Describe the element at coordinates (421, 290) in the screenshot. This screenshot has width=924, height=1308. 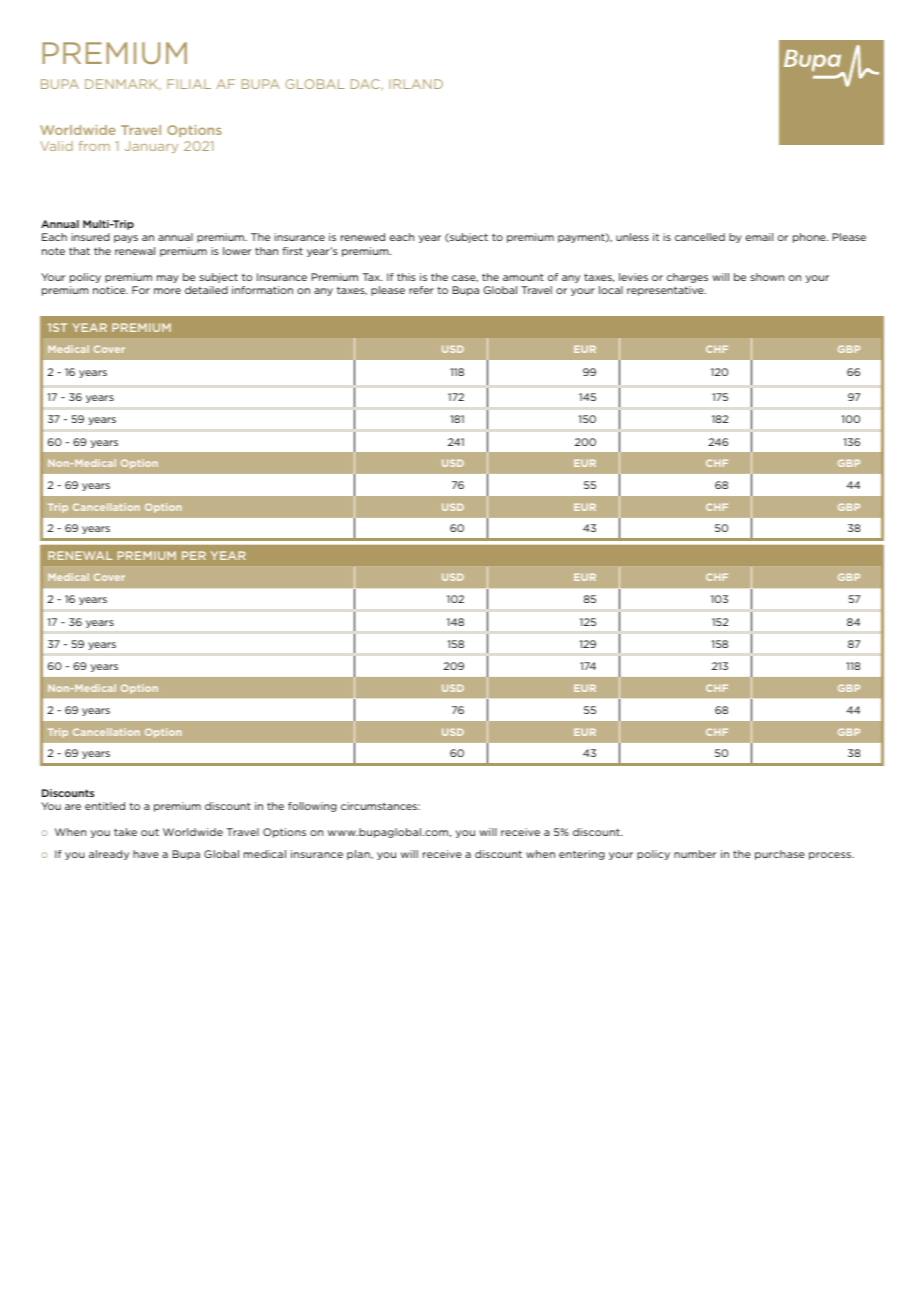
I see `refer` at that location.
